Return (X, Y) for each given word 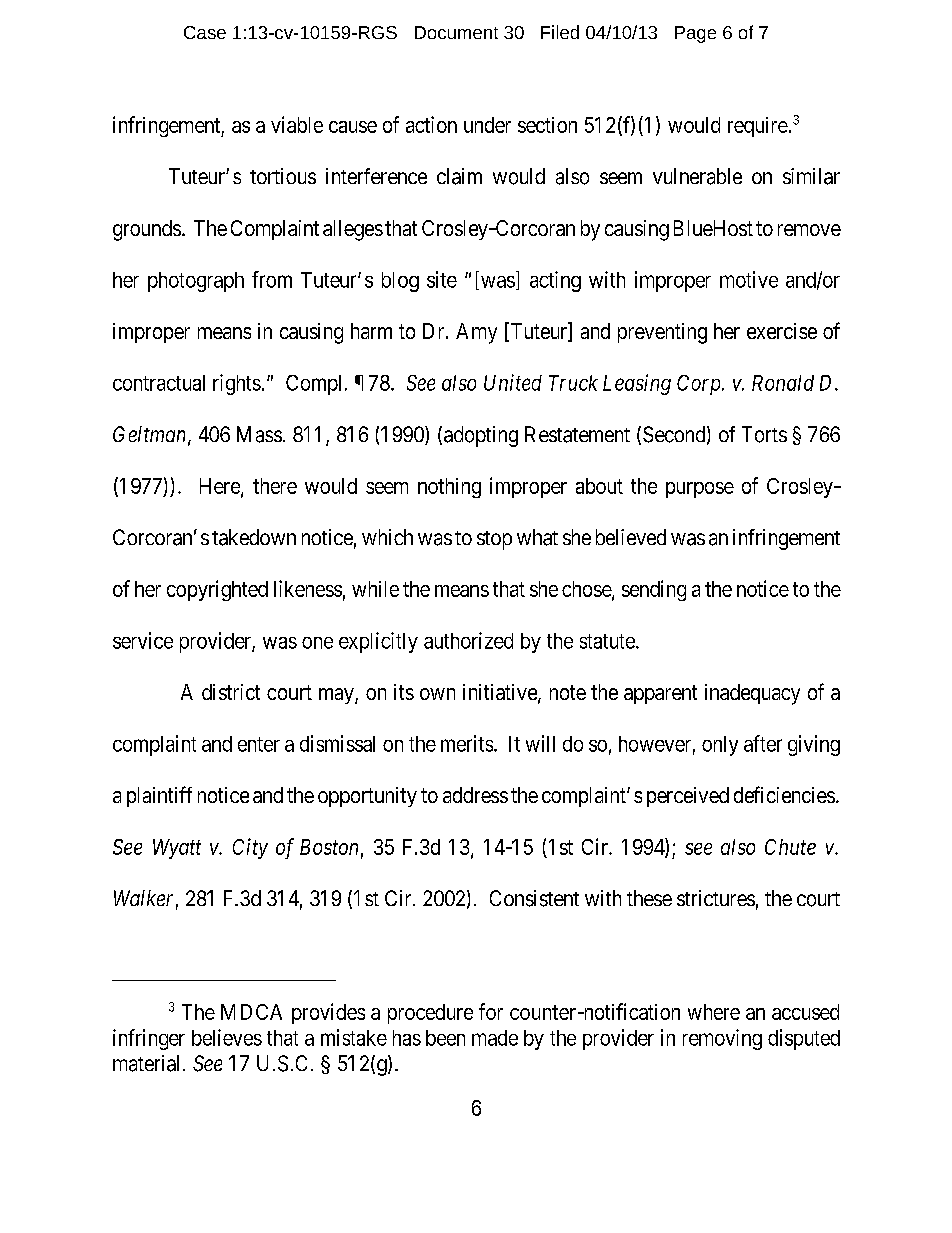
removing (722, 1039)
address (475, 795)
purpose (700, 490)
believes (227, 1037)
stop (494, 540)
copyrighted (217, 590)
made (495, 1038)
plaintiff (159, 796)
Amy (476, 333)
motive (749, 279)
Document (456, 32)
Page (695, 34)
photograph (196, 282)
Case (205, 32)
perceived (688, 797)
